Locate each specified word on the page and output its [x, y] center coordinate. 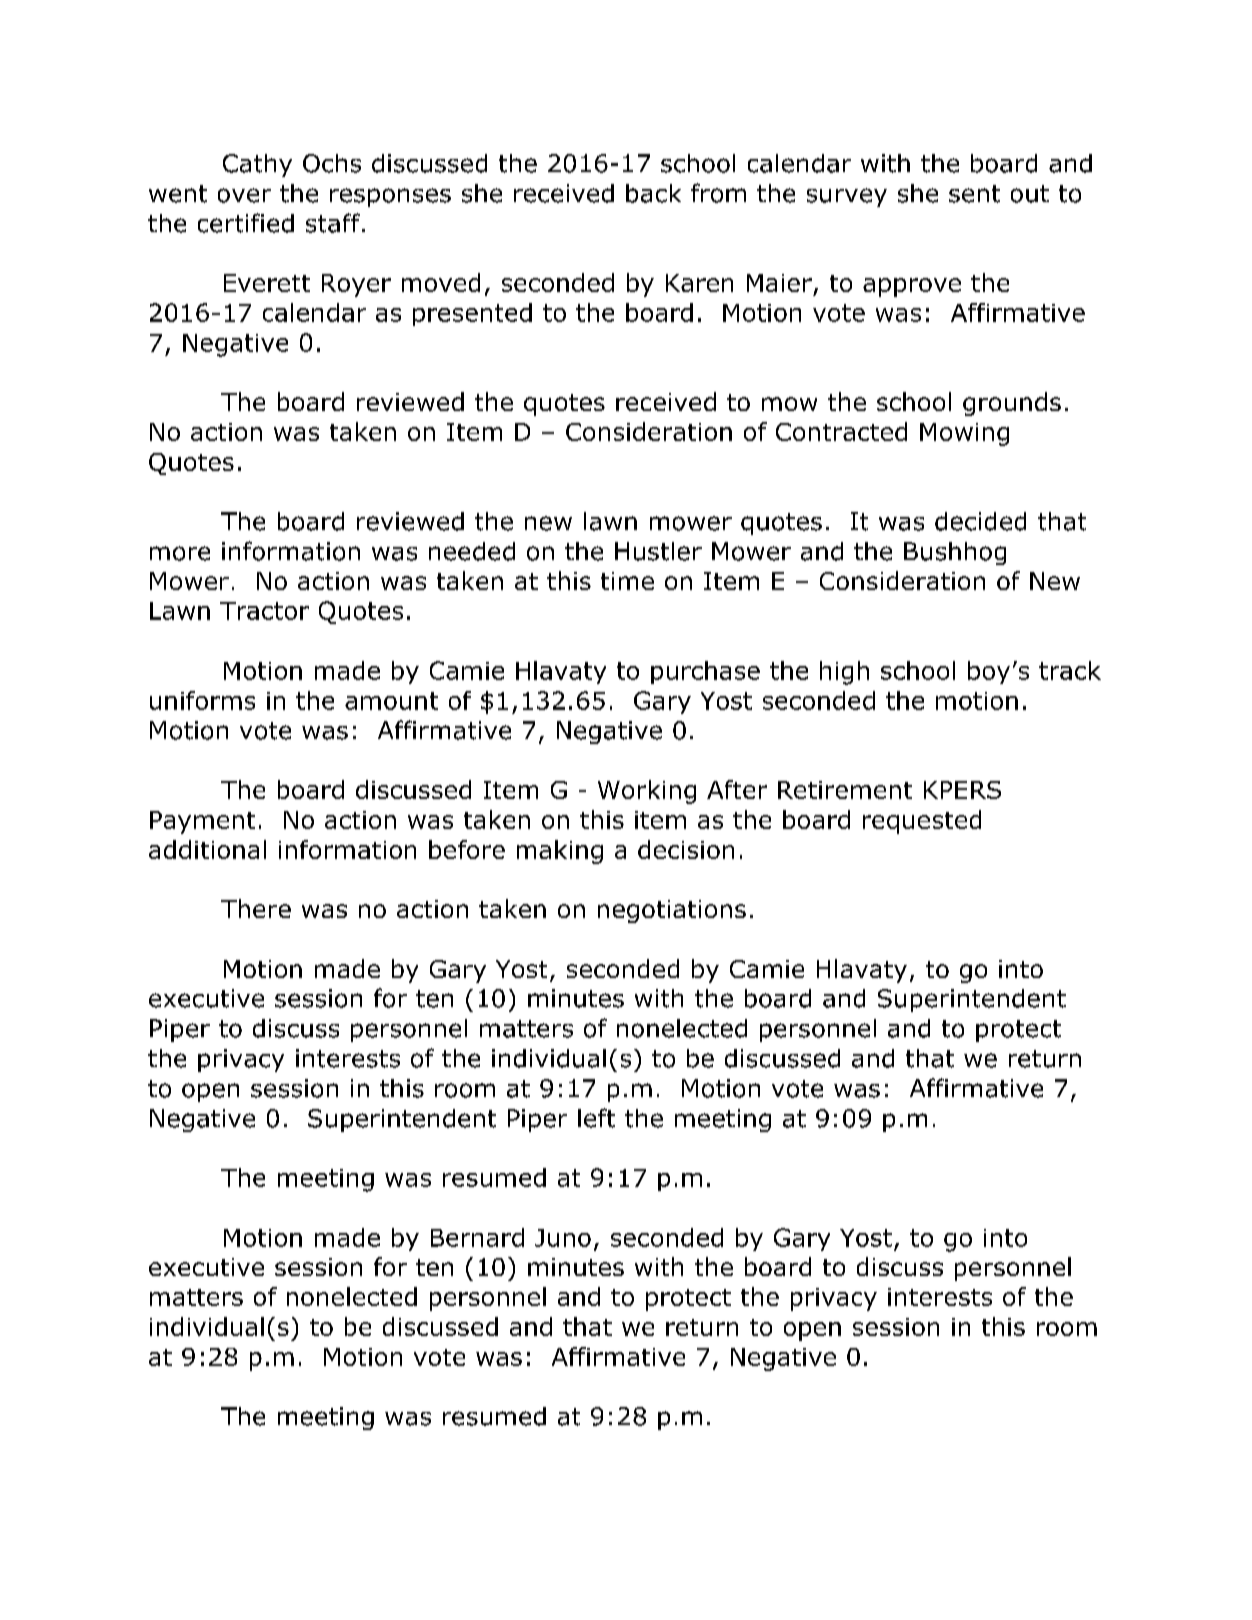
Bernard [477, 1237]
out [1030, 194]
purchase [705, 672]
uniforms [202, 700]
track [1070, 670]
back [653, 193]
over [244, 195]
